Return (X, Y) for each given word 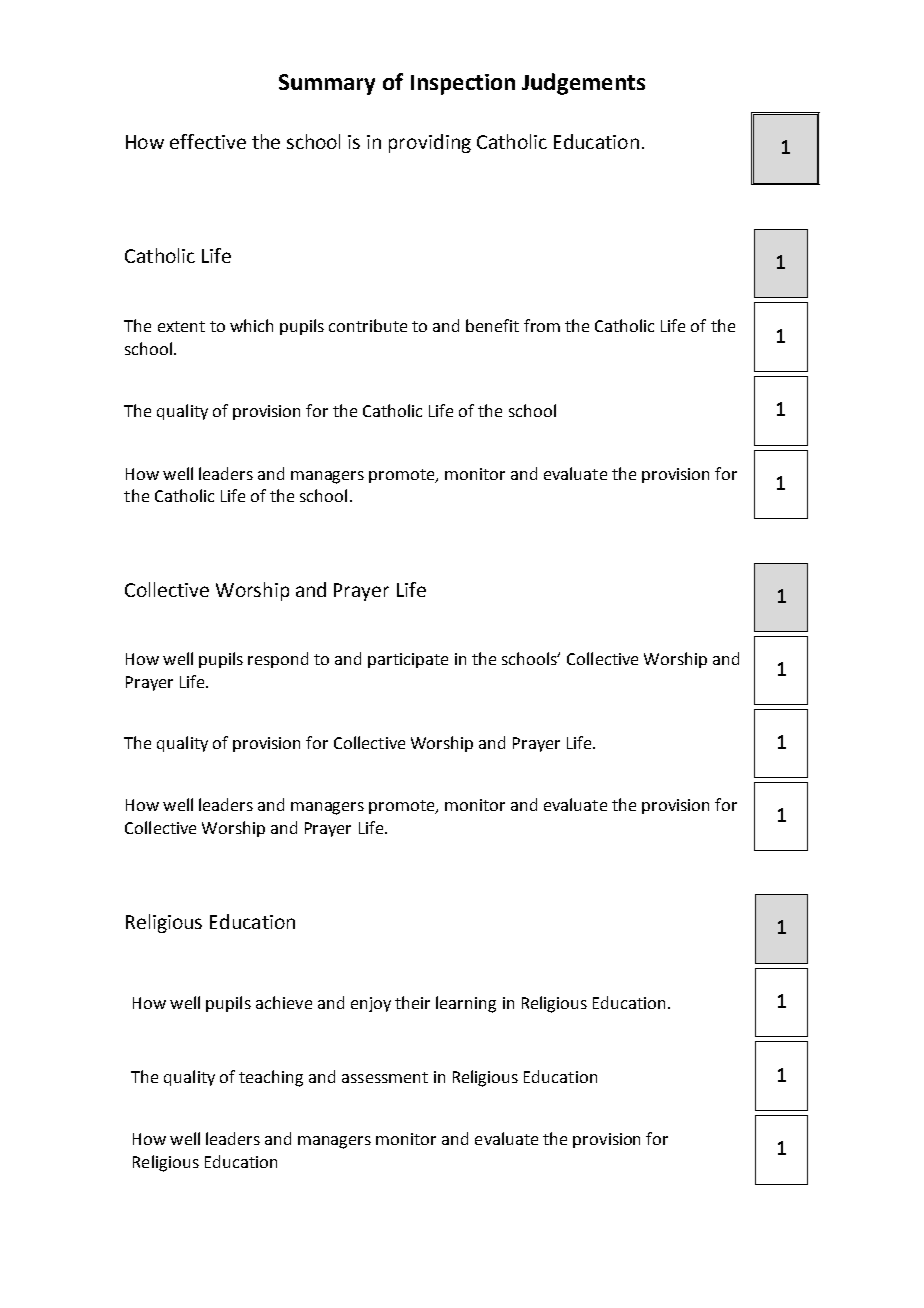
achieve (284, 1002)
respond (278, 660)
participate (408, 660)
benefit (492, 325)
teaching (271, 1078)
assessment (385, 1077)
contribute (368, 325)
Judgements (583, 84)
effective (208, 141)
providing (430, 143)
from (542, 325)
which (251, 325)
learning (466, 1004)
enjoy (371, 1004)
